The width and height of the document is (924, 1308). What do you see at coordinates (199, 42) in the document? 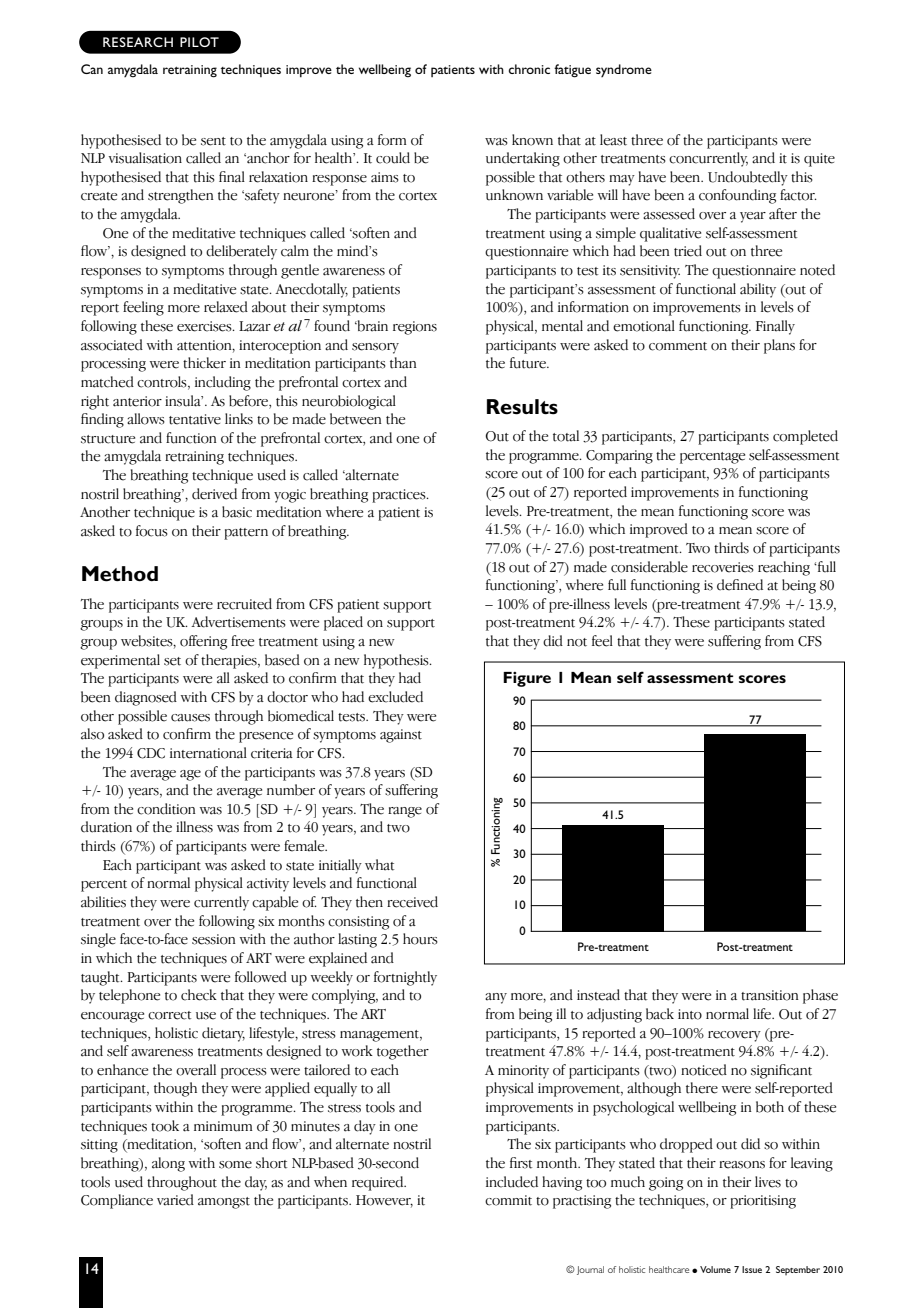
I see `PILOT` at bounding box center [199, 42].
